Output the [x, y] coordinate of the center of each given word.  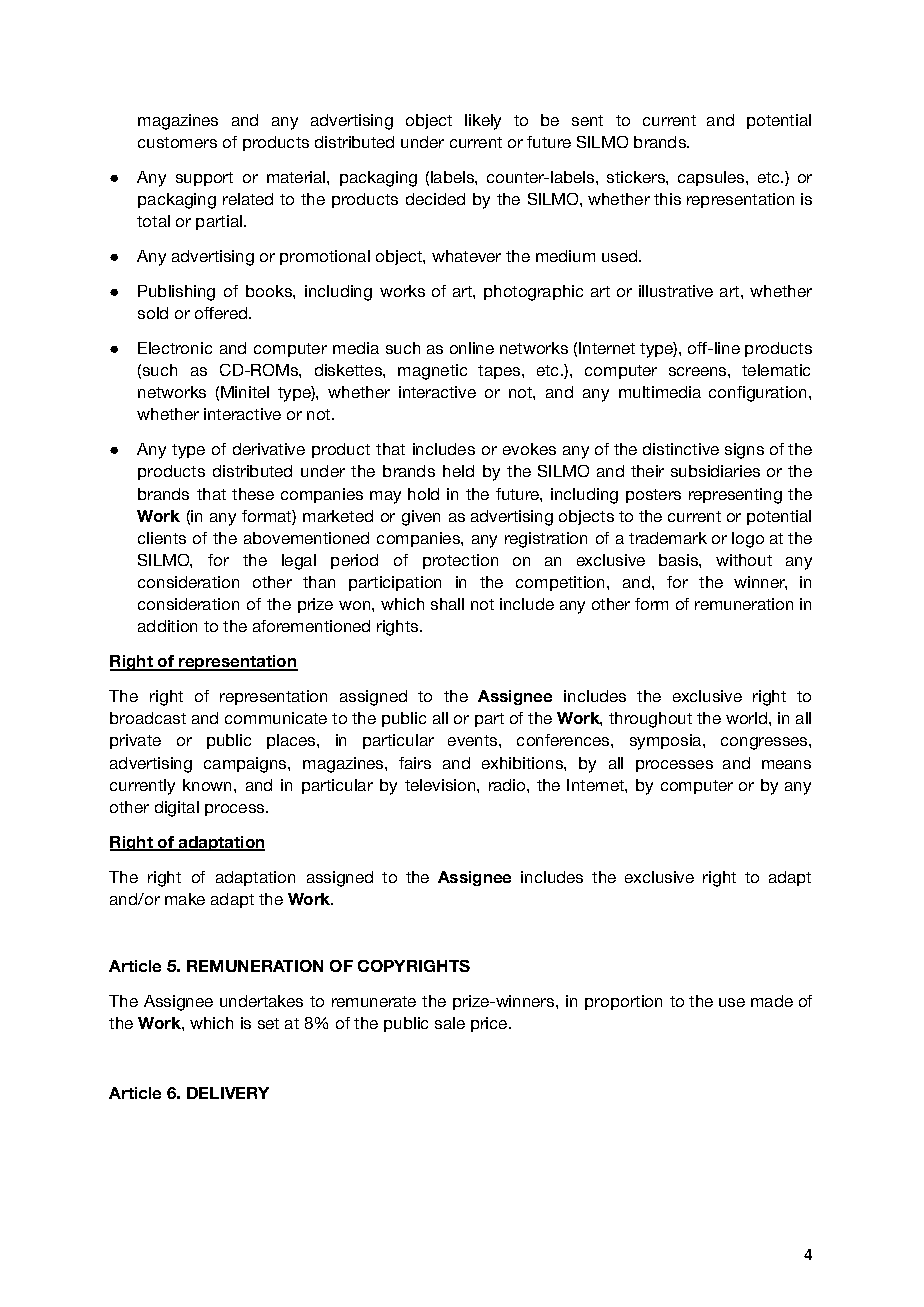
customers [177, 142]
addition [167, 626]
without [744, 560]
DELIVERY [228, 1093]
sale [450, 1023]
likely [483, 122]
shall [447, 604]
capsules [712, 178]
